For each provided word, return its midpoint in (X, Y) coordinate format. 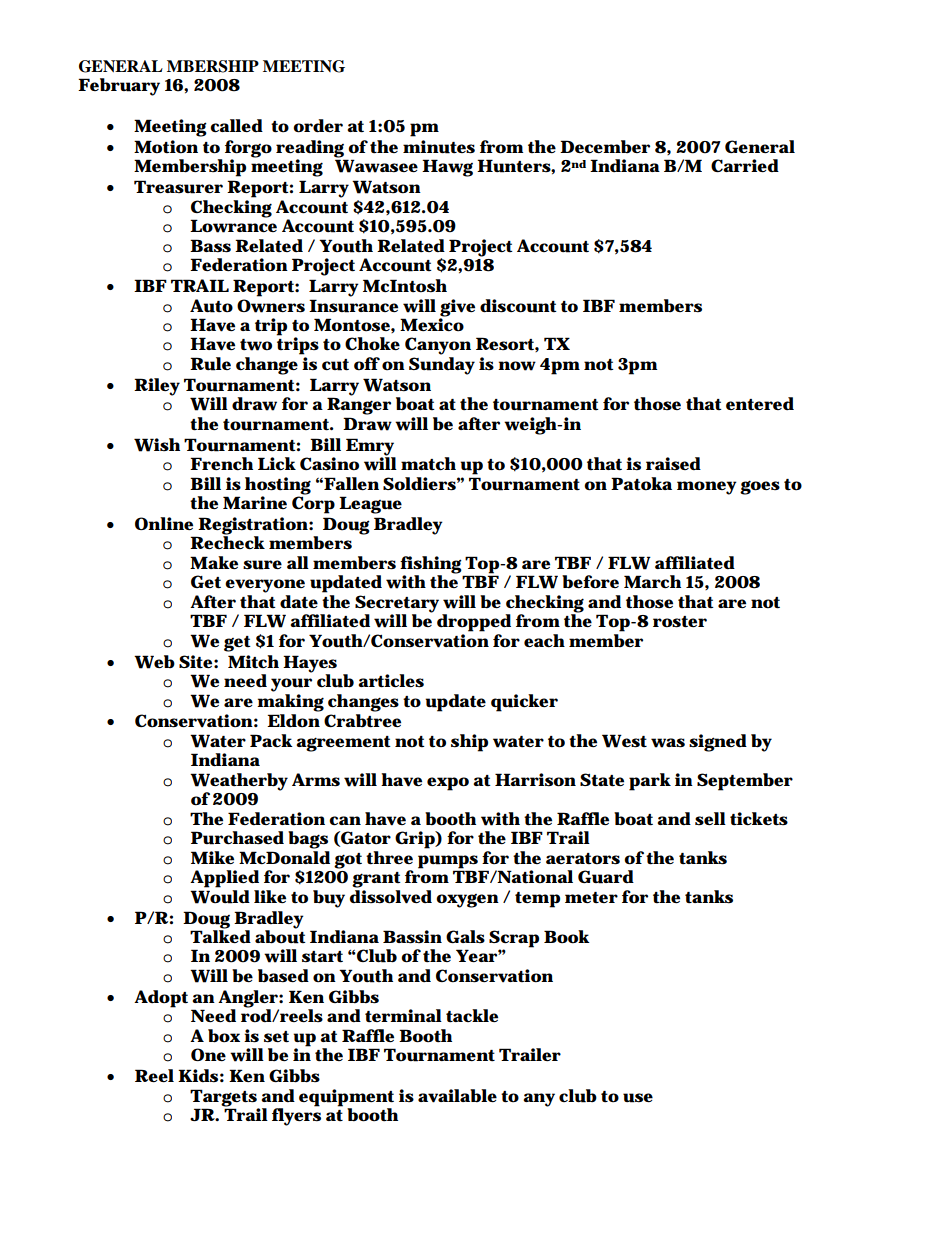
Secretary (397, 605)
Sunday (442, 366)
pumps (448, 862)
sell (710, 818)
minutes (439, 147)
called (236, 126)
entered (760, 404)
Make (214, 562)
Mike (212, 857)
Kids (198, 1076)
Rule (210, 364)
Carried (745, 165)
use (638, 1098)
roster (680, 622)
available (457, 1096)
